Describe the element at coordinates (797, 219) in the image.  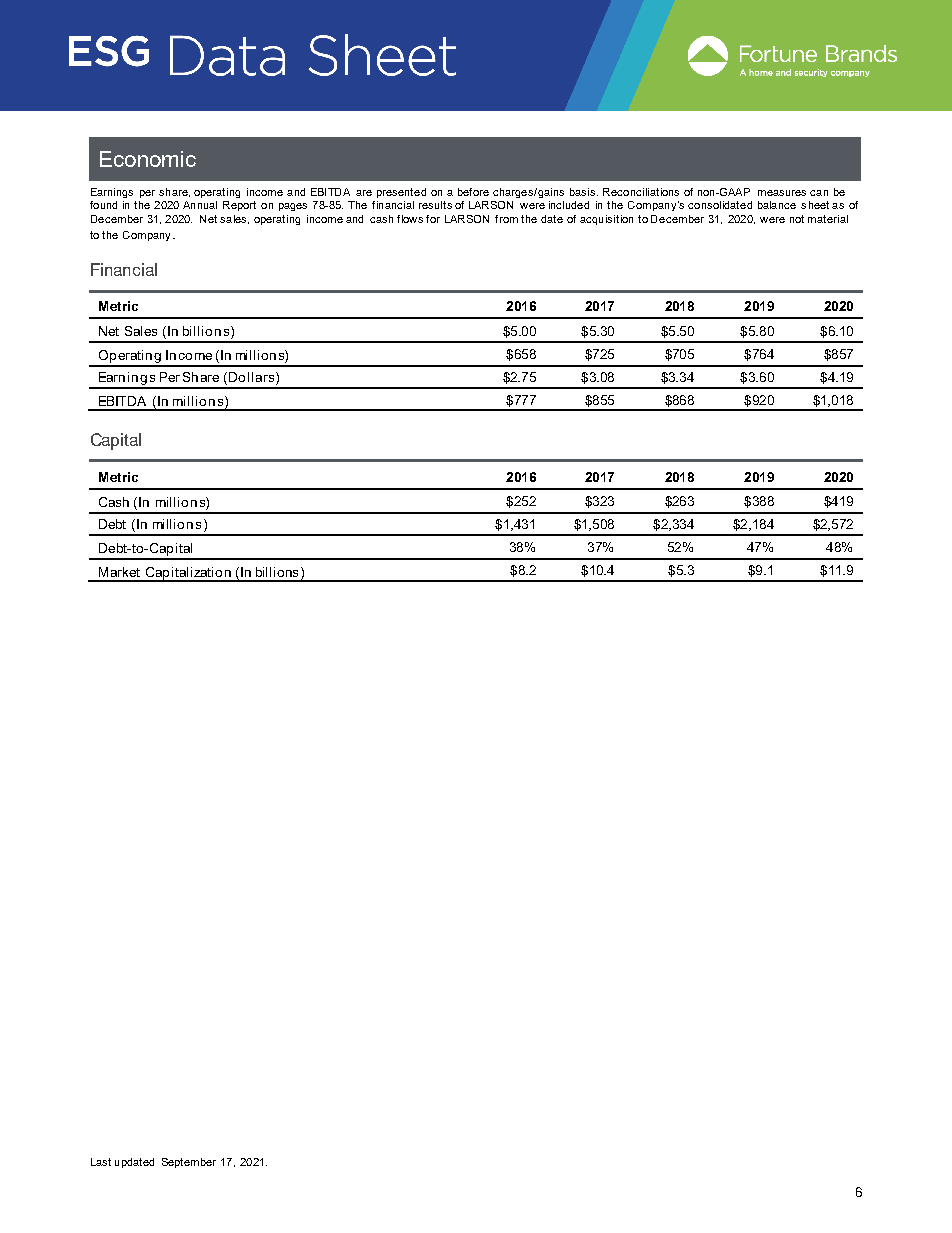
I see `not` at that location.
